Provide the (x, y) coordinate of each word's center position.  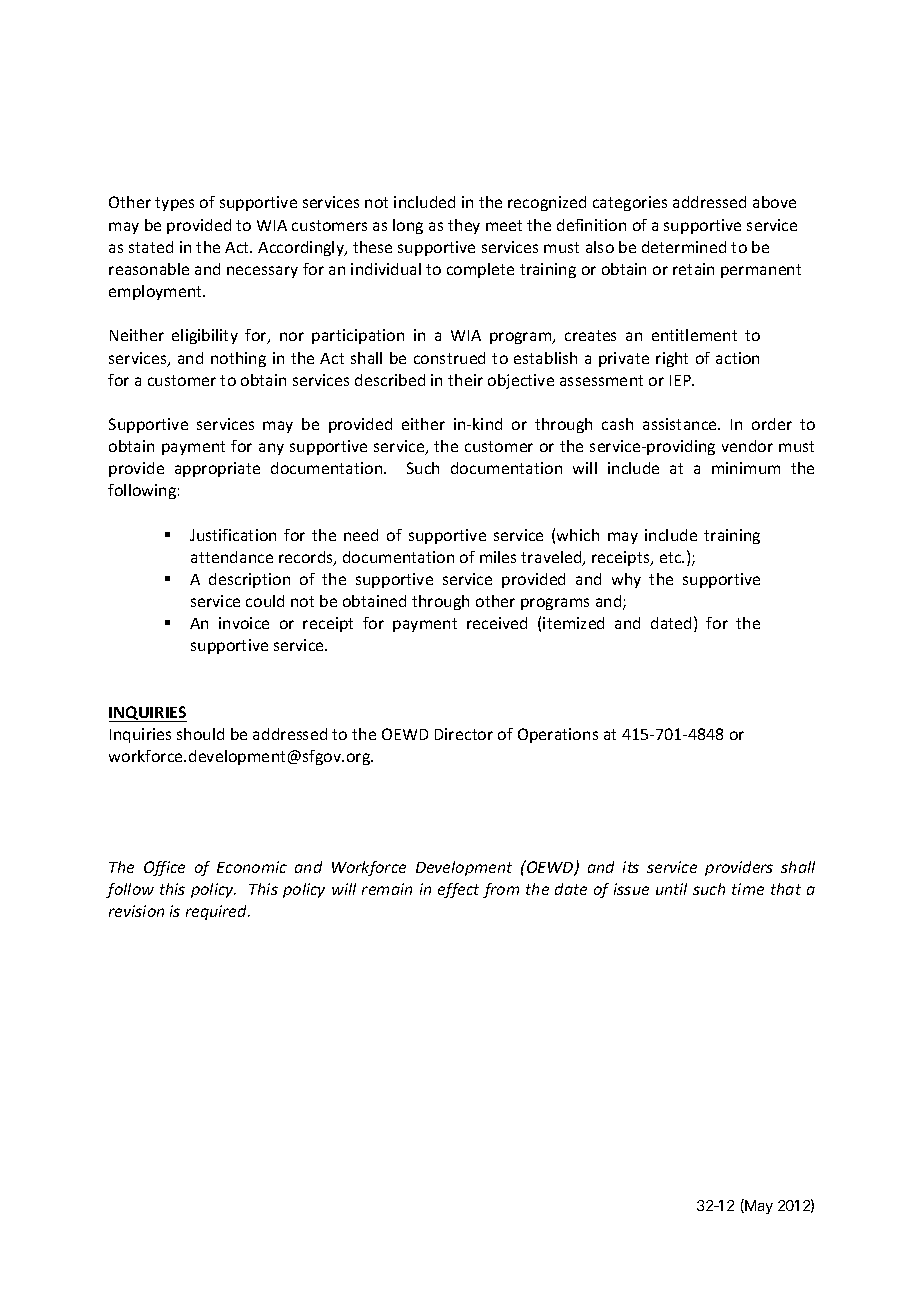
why (626, 580)
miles (498, 557)
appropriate (217, 469)
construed (449, 358)
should (200, 734)
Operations (558, 735)
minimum (746, 468)
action (737, 358)
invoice (244, 623)
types (174, 204)
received (497, 623)
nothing (238, 359)
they (464, 226)
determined (684, 247)
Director (464, 734)
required (218, 912)
